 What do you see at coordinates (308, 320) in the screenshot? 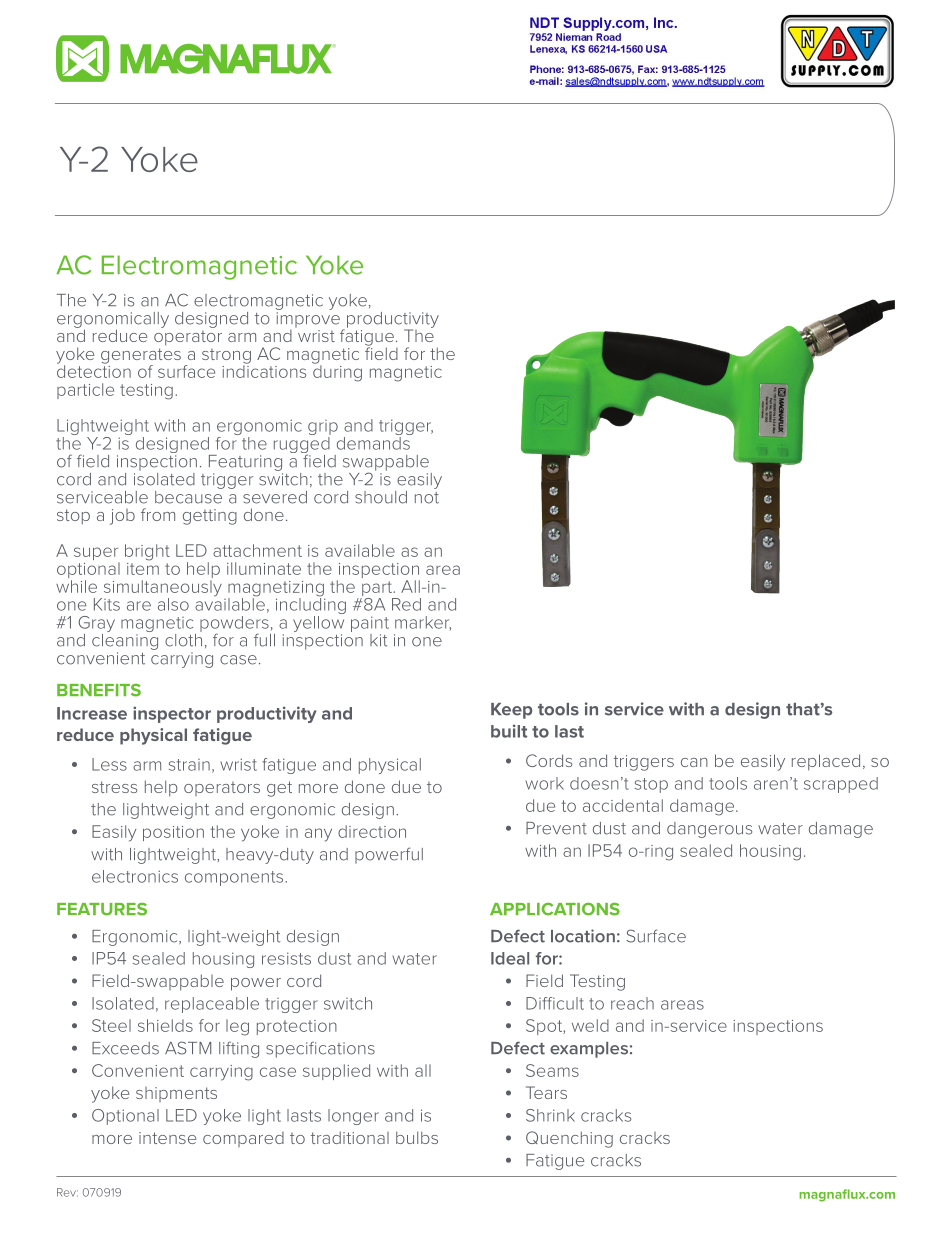
I see `improve` at bounding box center [308, 320].
